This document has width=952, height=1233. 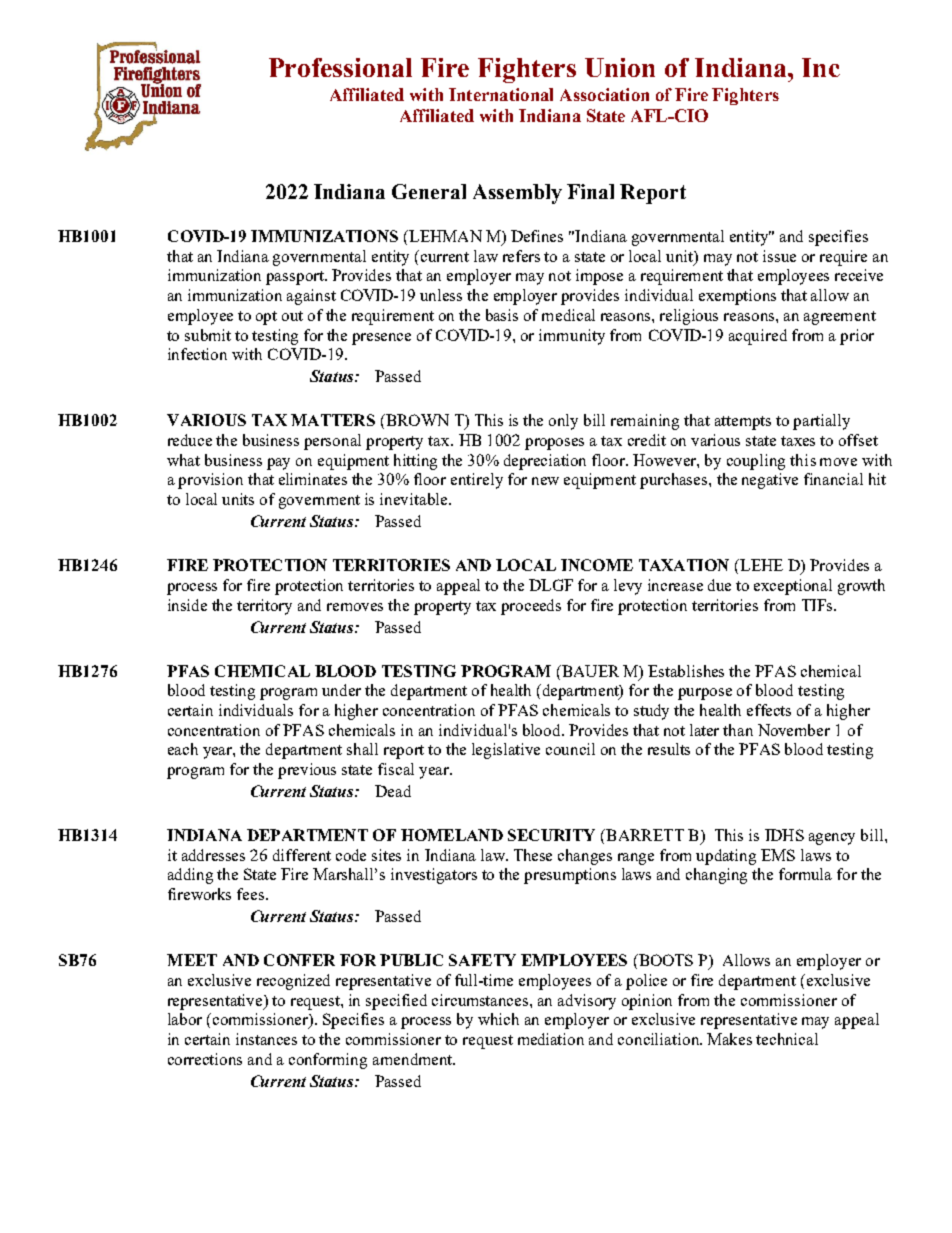 I want to click on instances, so click(x=266, y=1039).
